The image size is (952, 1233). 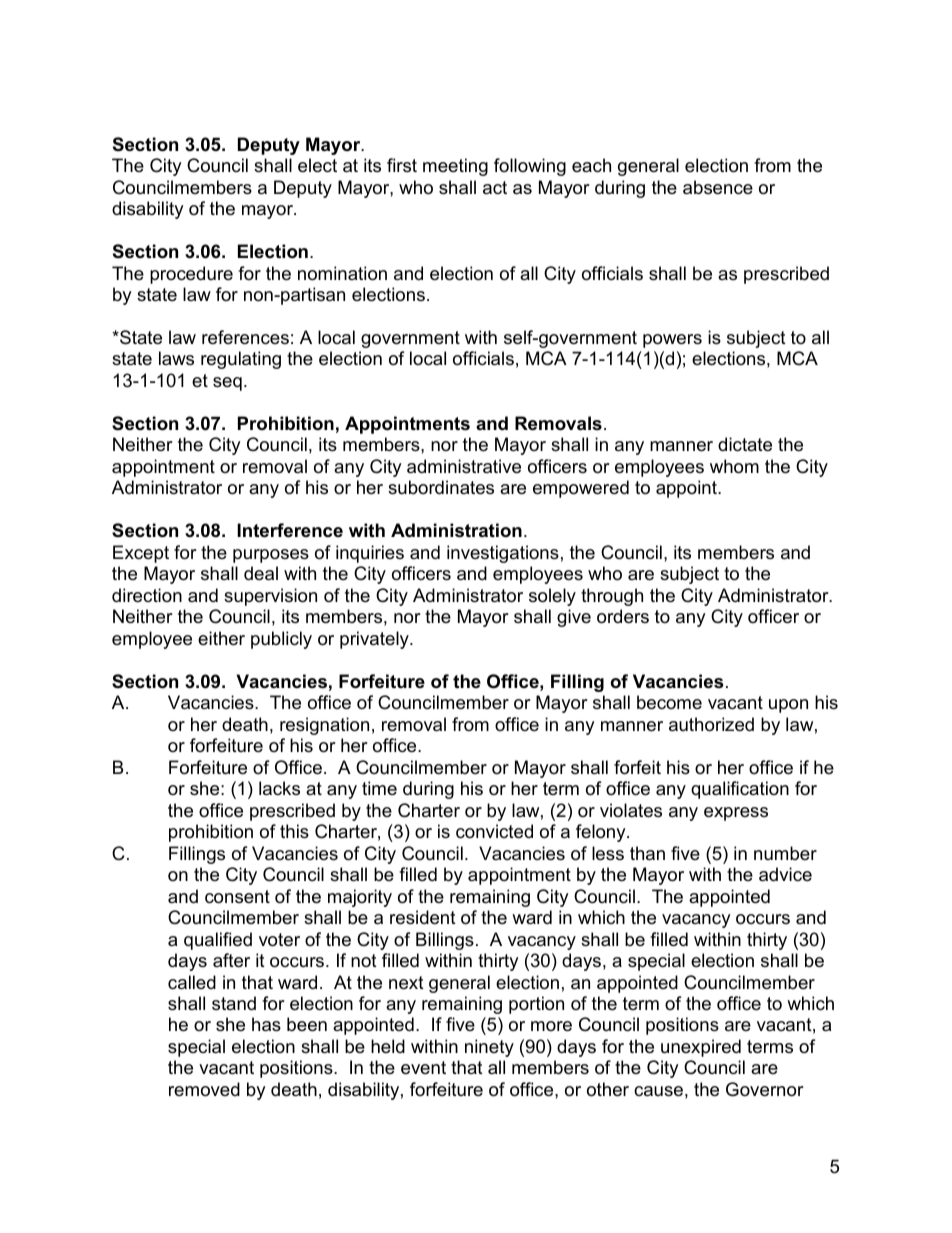 I want to click on procedure, so click(x=191, y=275).
